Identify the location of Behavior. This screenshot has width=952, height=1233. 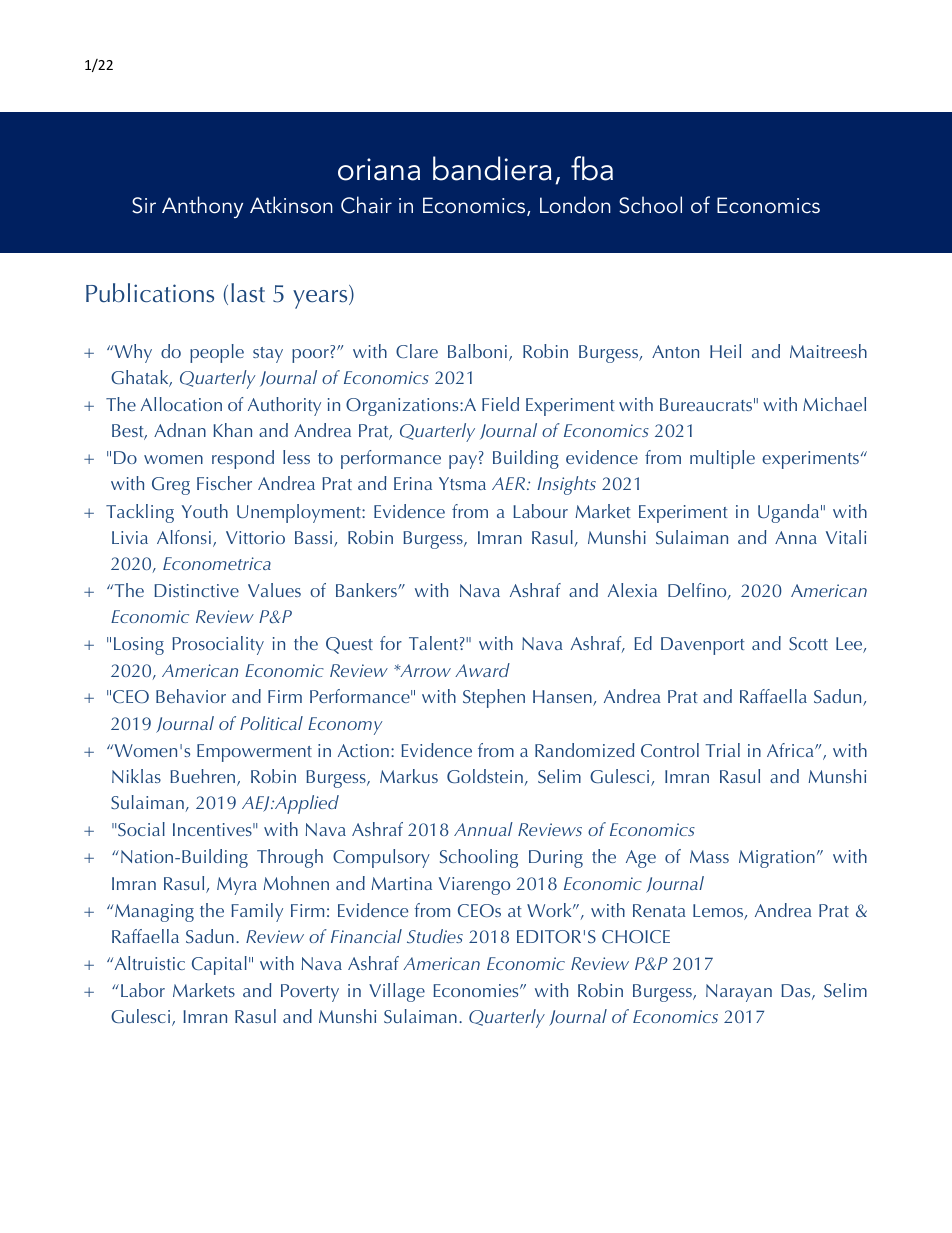
(191, 696).
